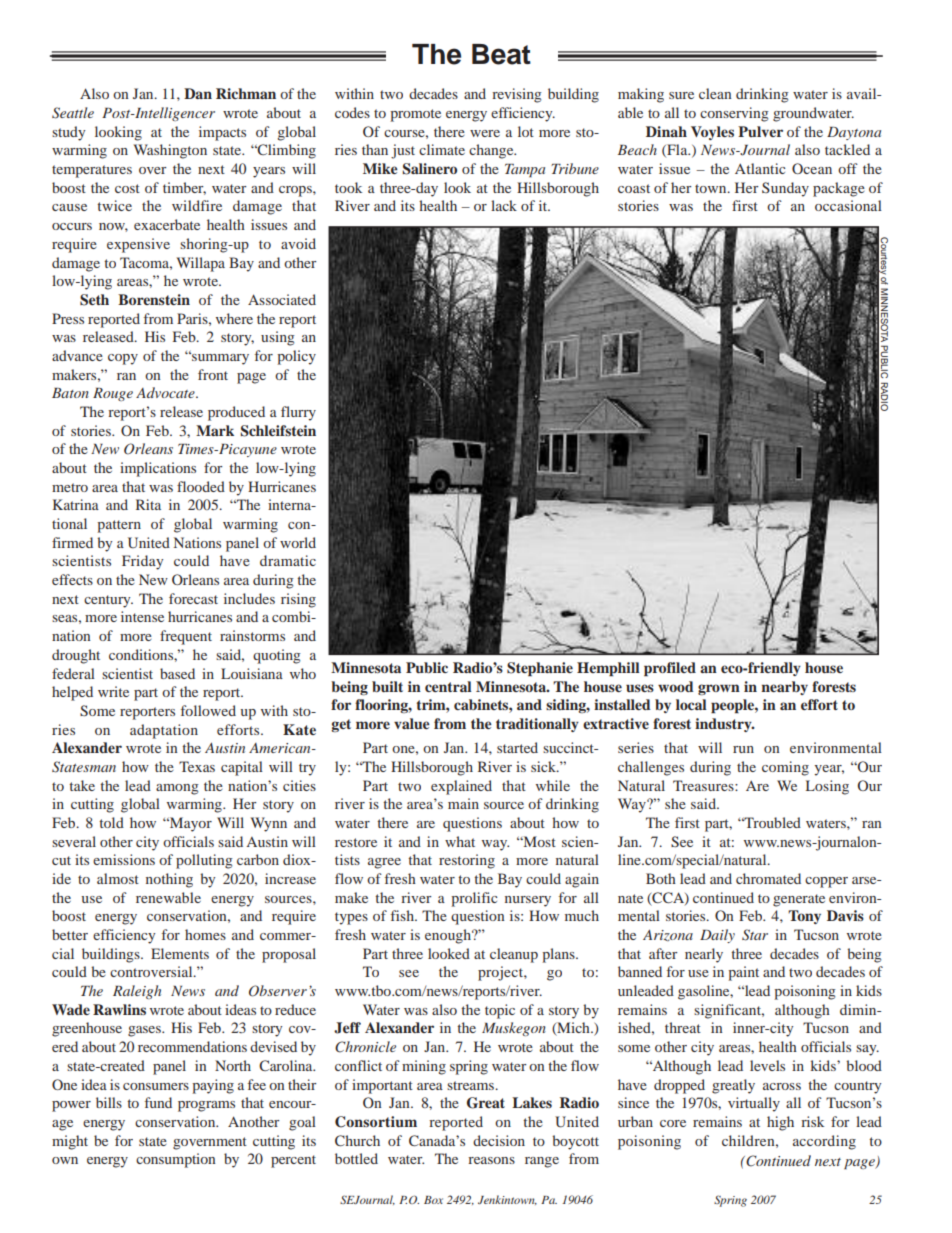 This page has height=1233, width=952. What do you see at coordinates (298, 413) in the page?
I see `flurry` at bounding box center [298, 413].
